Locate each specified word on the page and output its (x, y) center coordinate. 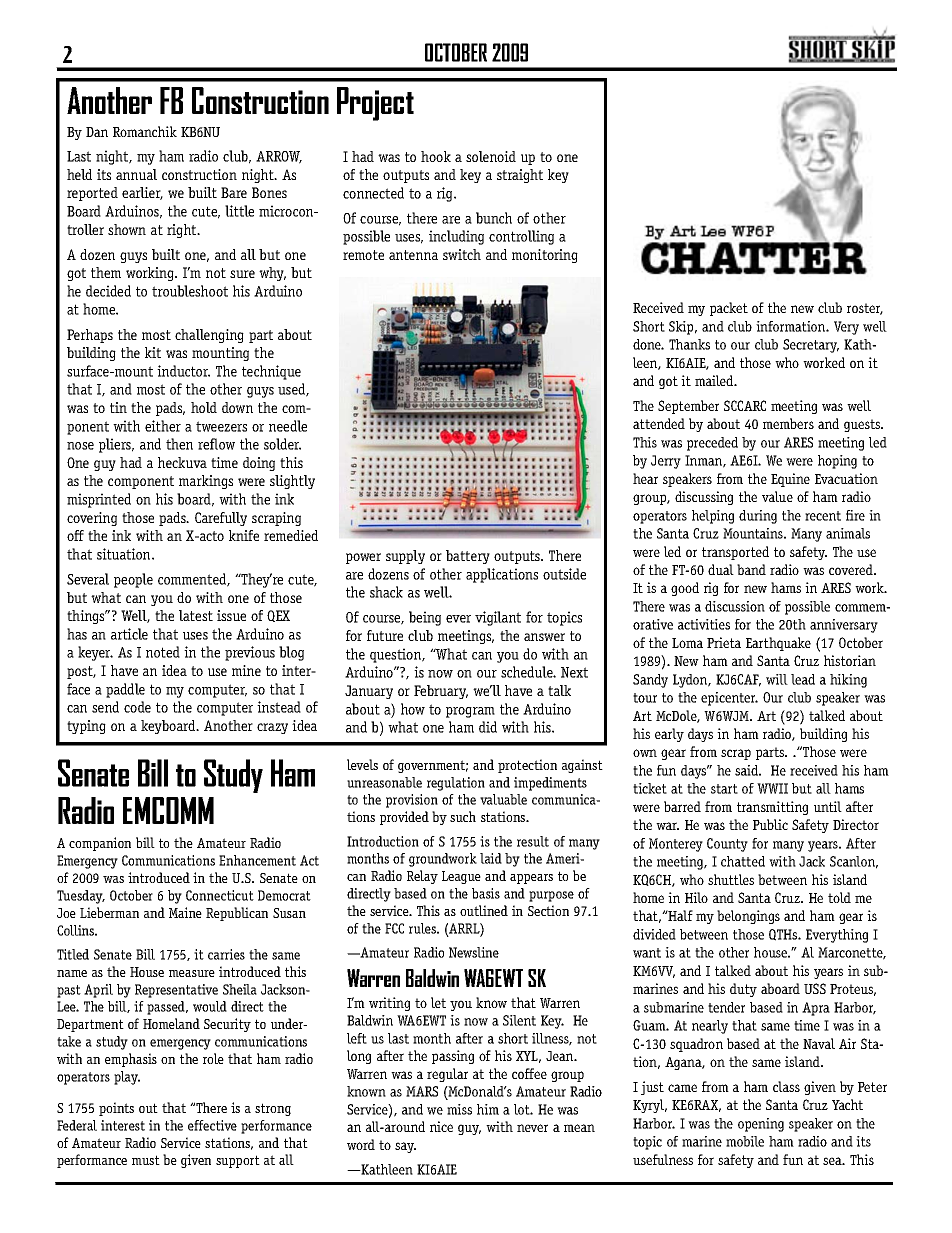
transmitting (772, 808)
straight (520, 176)
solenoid (491, 156)
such (463, 816)
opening (761, 1125)
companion (100, 844)
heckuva (182, 462)
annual (136, 174)
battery (468, 557)
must (146, 1160)
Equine (790, 480)
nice (441, 1126)
